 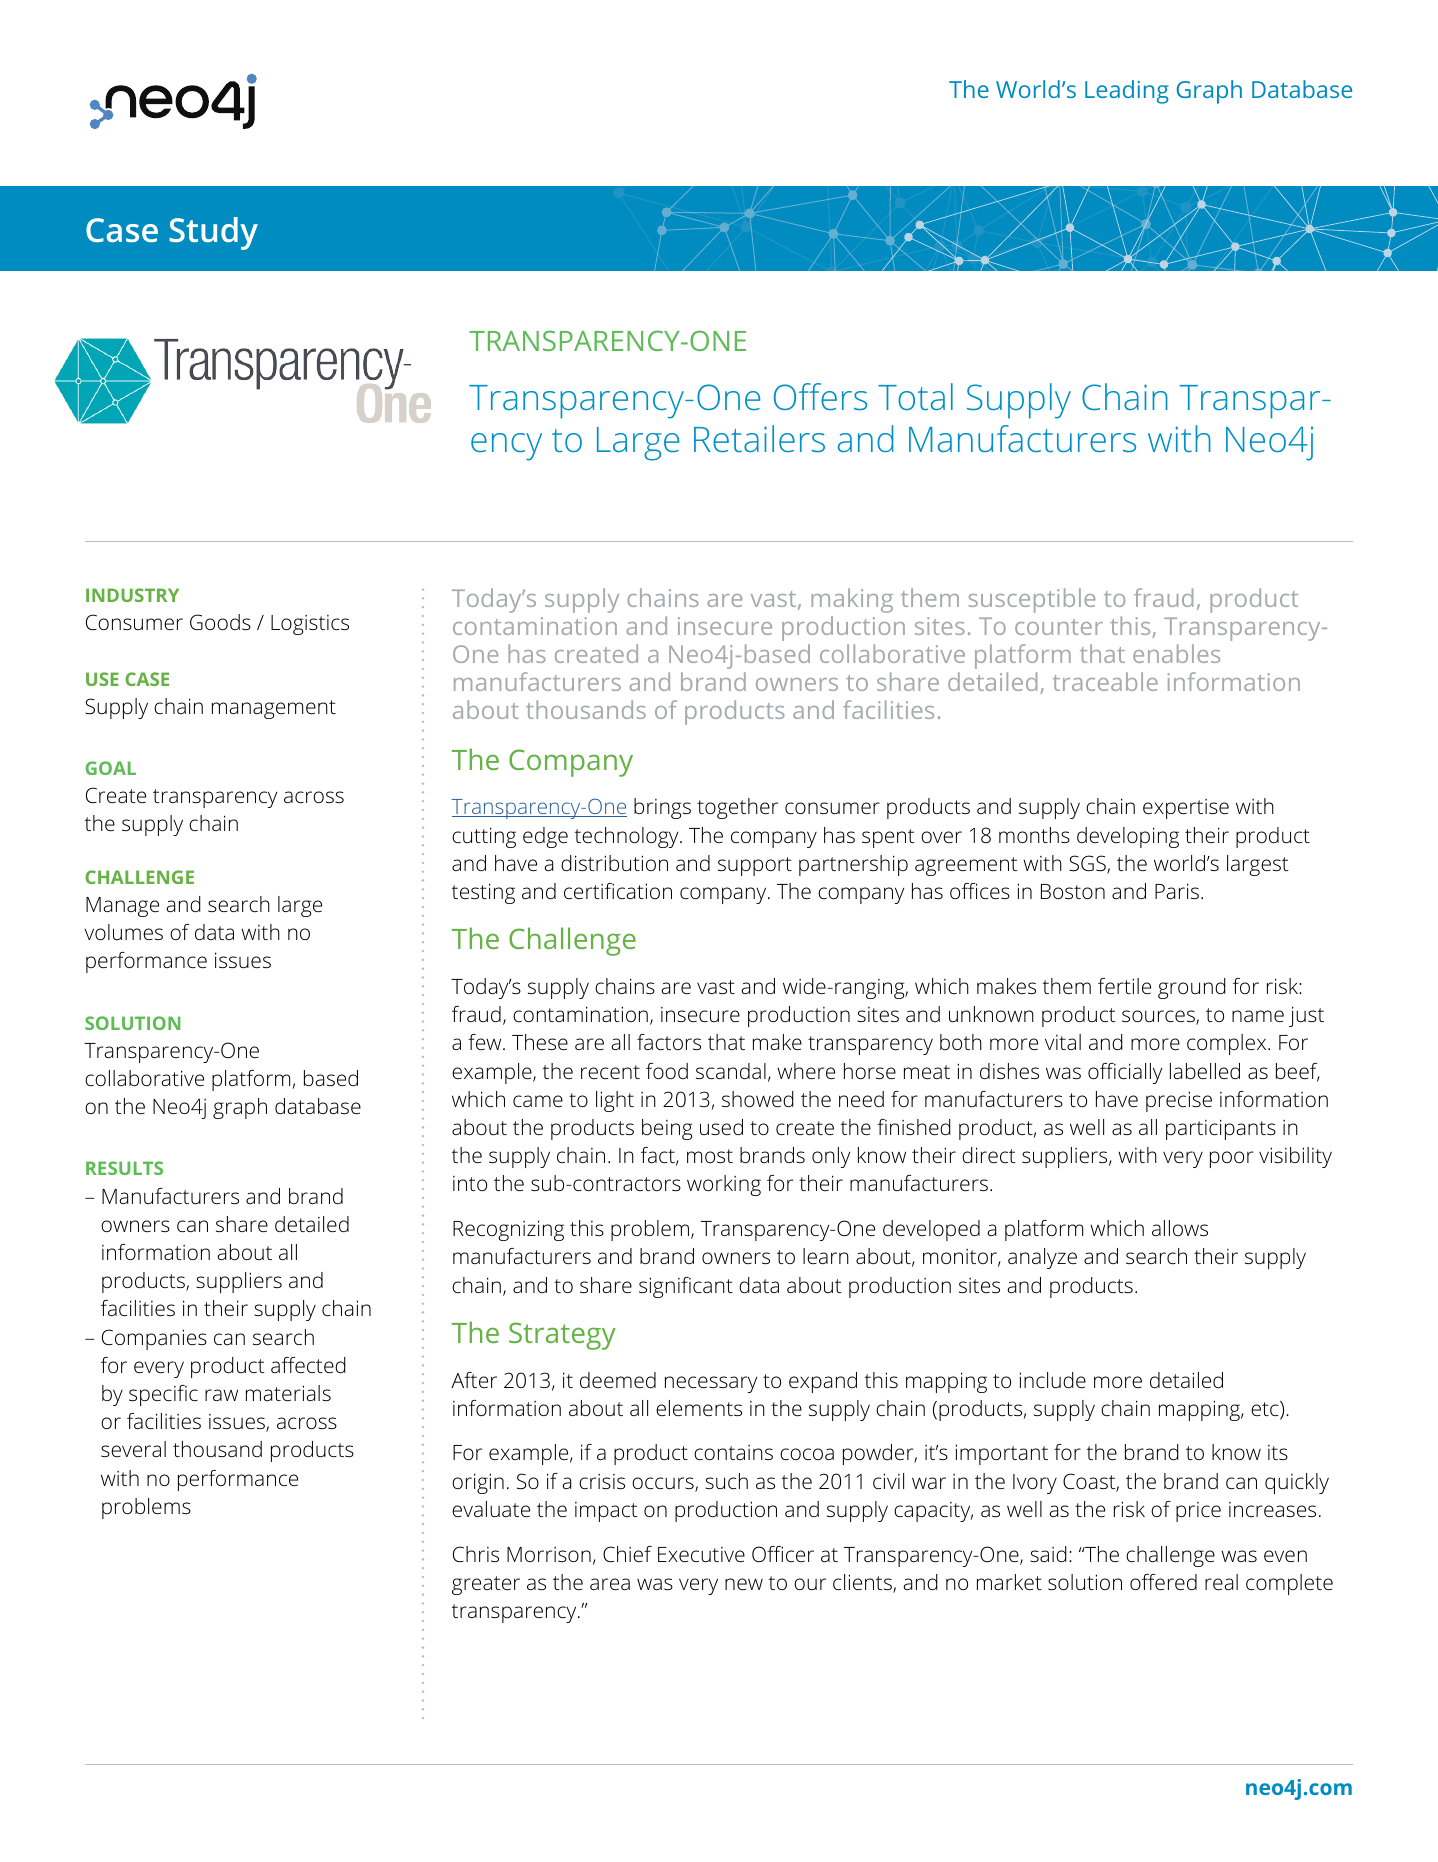 I want to click on susceptible, so click(x=1032, y=600).
